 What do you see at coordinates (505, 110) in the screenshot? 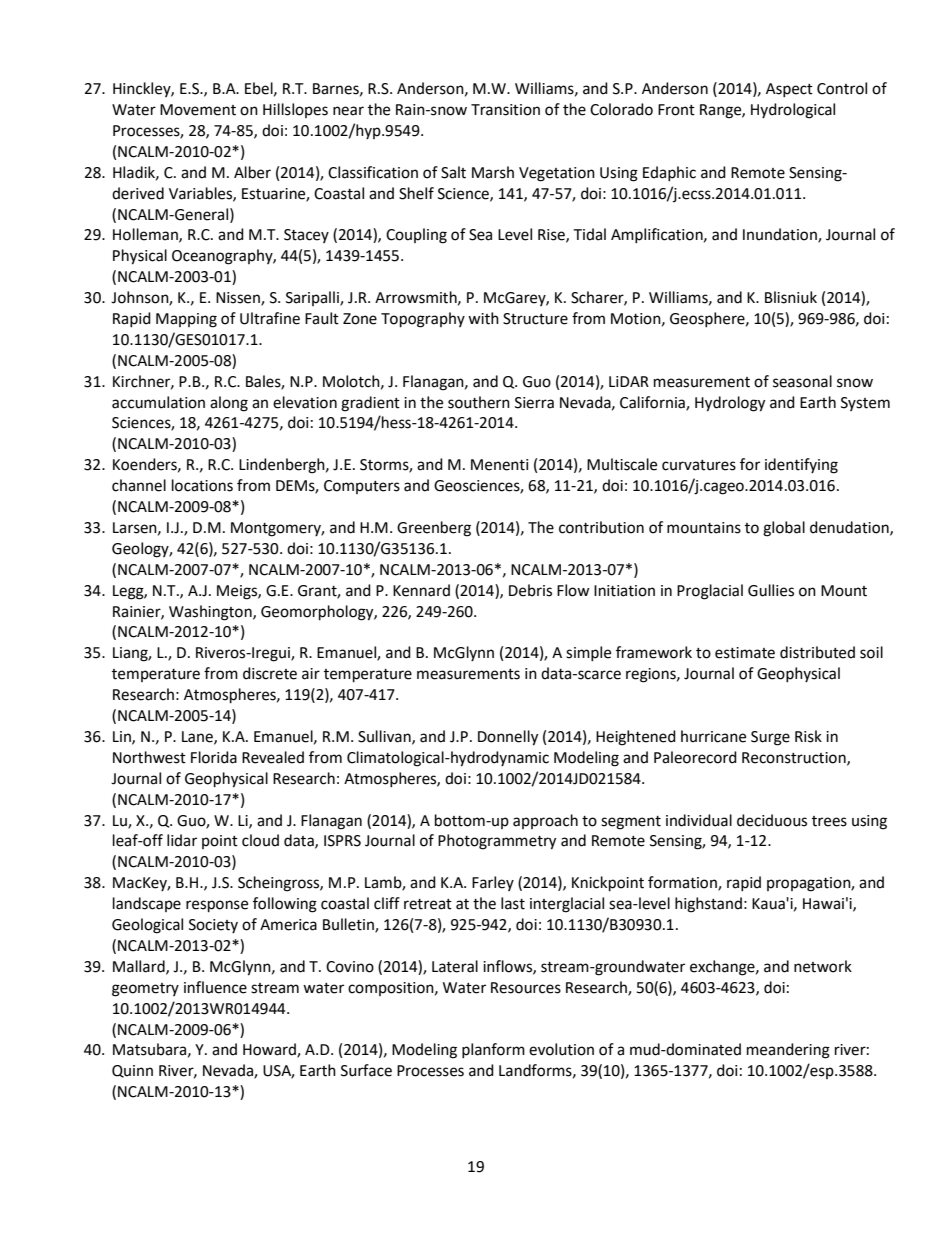
I see `Transition` at bounding box center [505, 110].
